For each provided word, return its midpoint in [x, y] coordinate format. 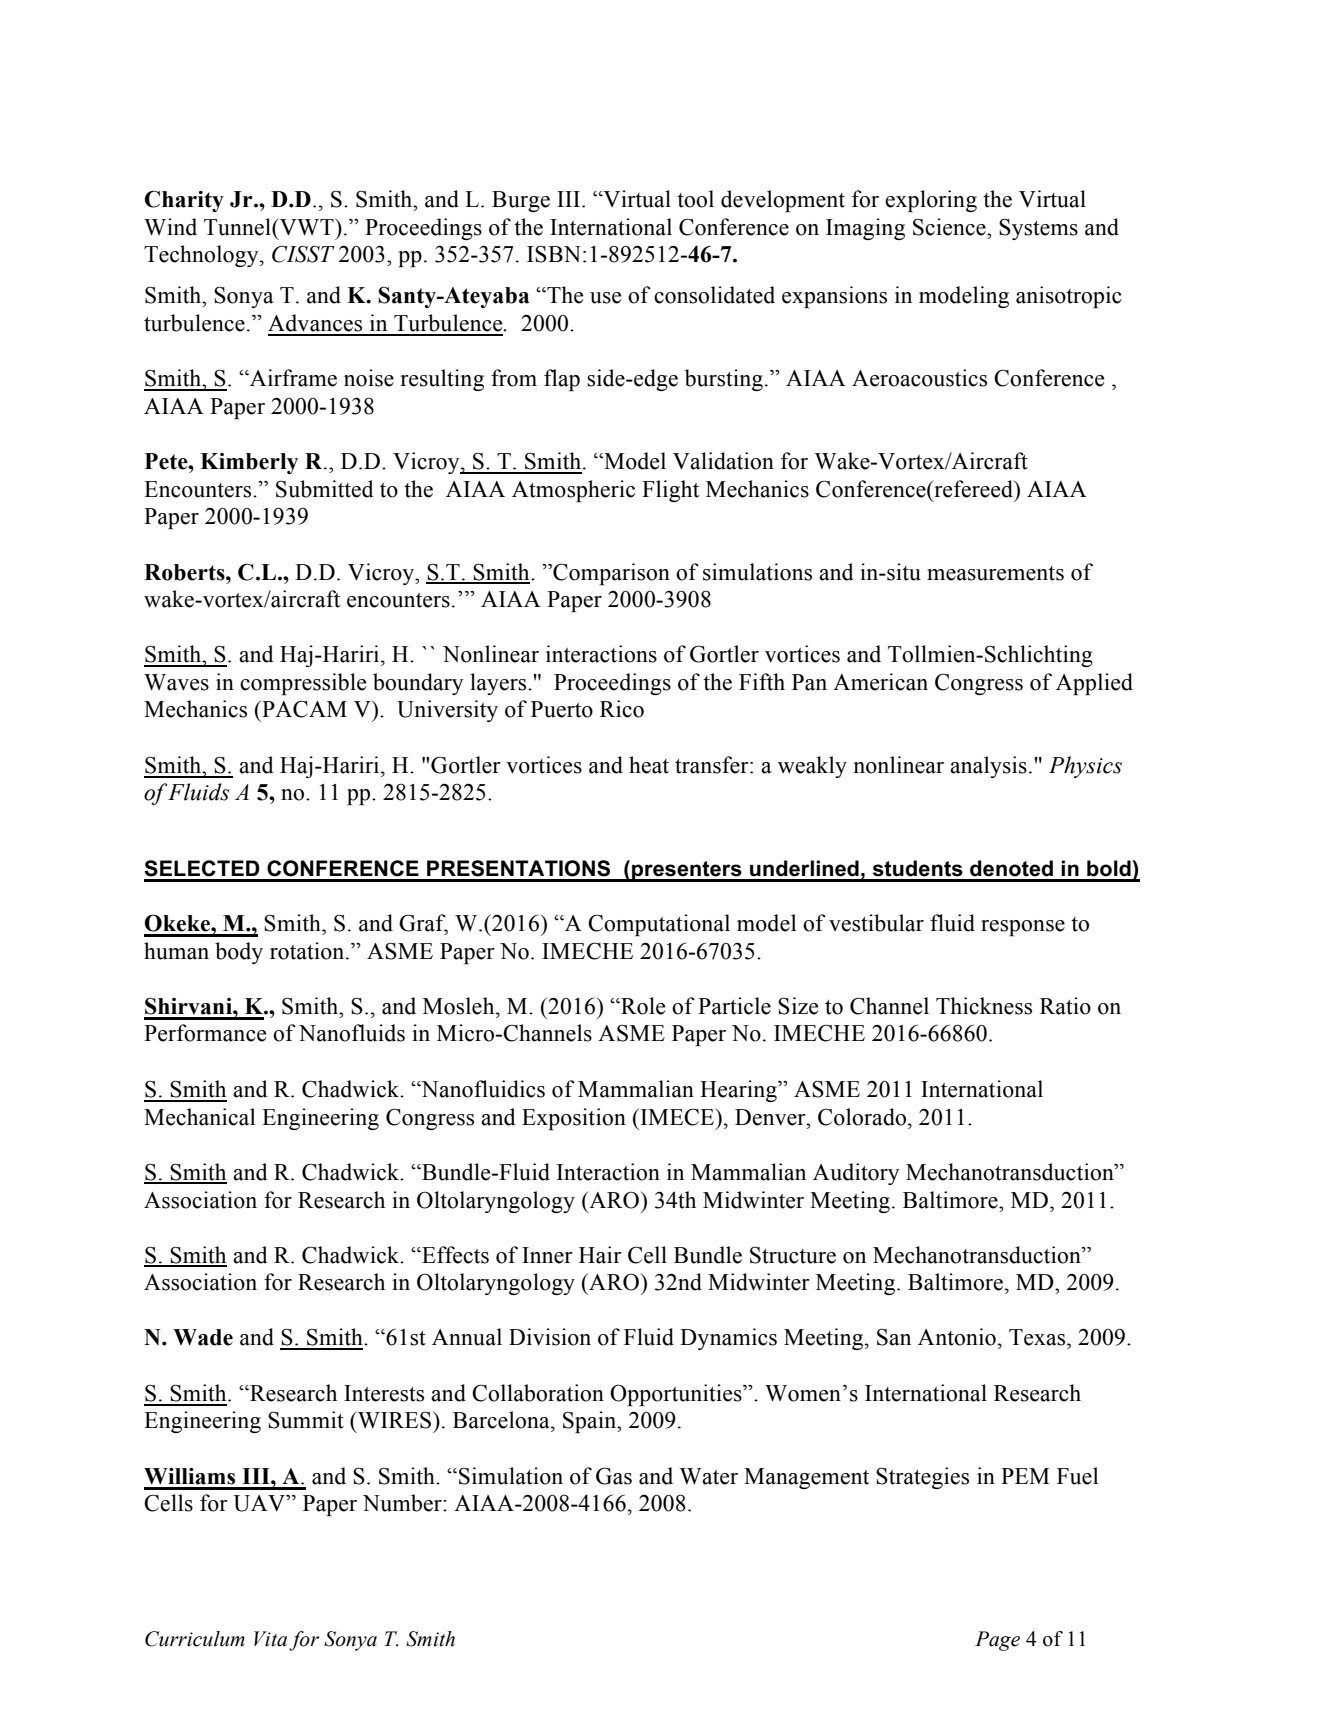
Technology [202, 256]
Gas [614, 1476]
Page [997, 1641]
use [605, 298]
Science [950, 227]
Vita [270, 1639]
